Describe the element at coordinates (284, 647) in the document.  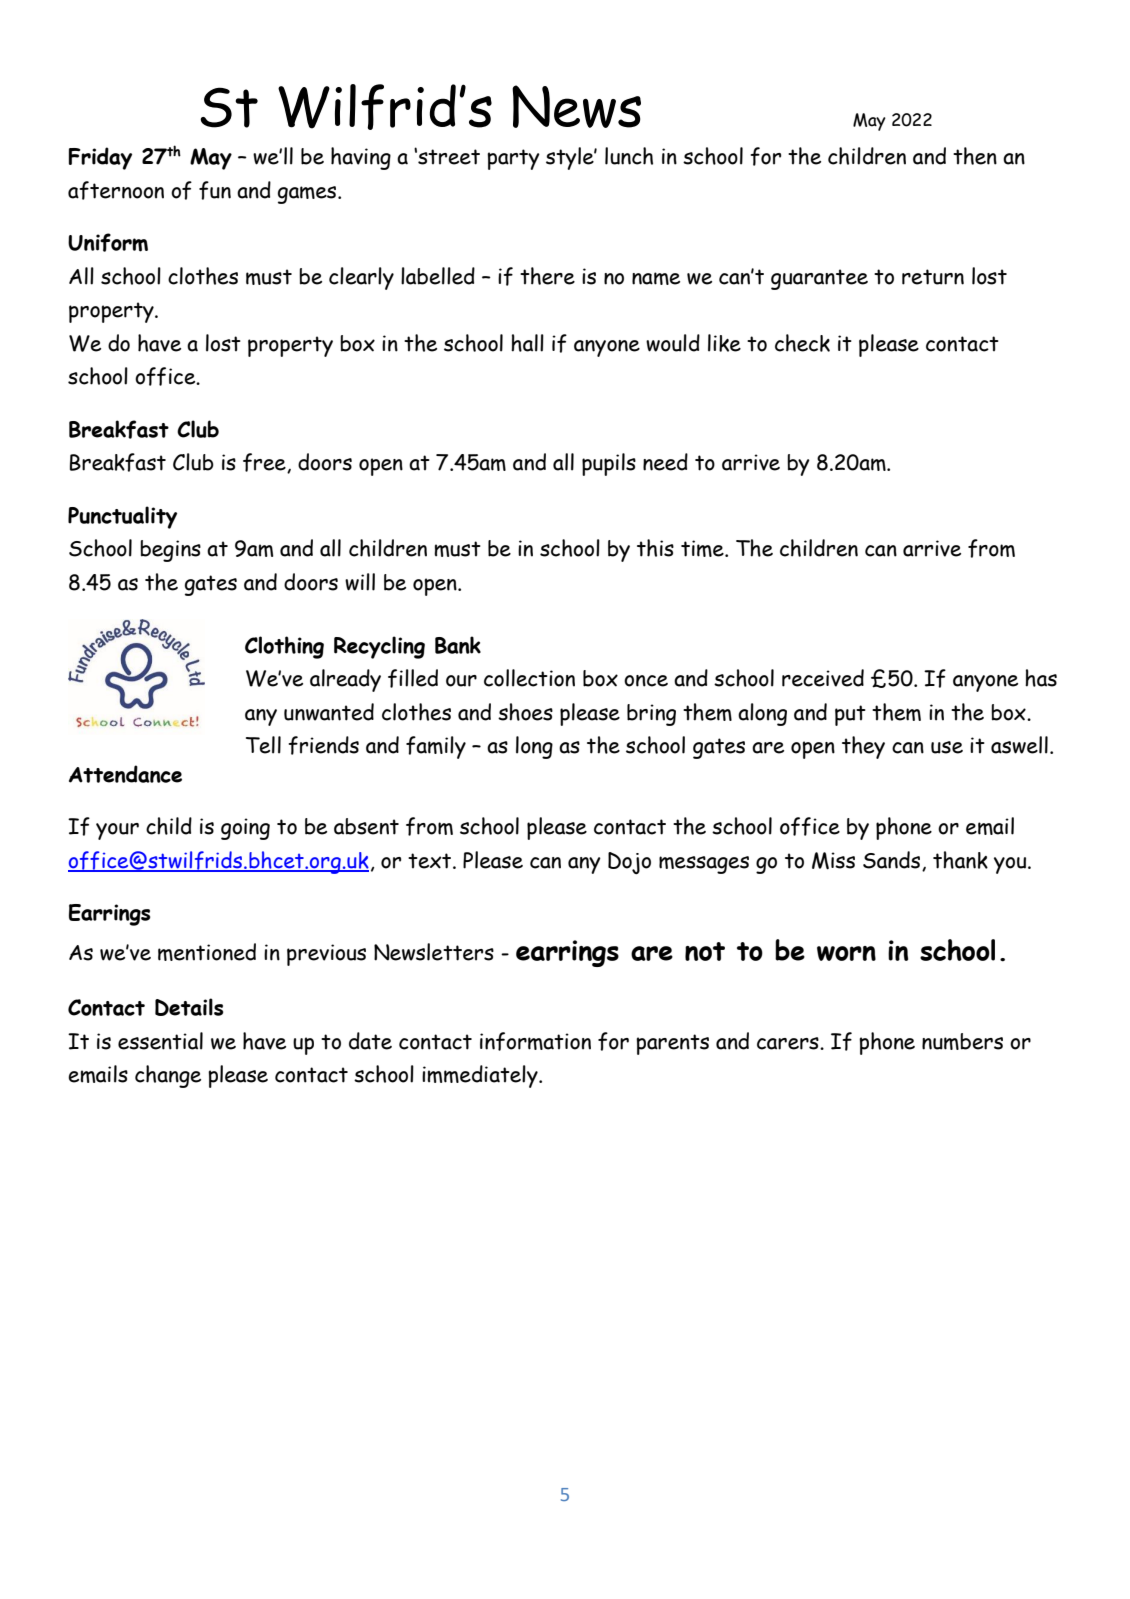
I see `Clothing` at that location.
